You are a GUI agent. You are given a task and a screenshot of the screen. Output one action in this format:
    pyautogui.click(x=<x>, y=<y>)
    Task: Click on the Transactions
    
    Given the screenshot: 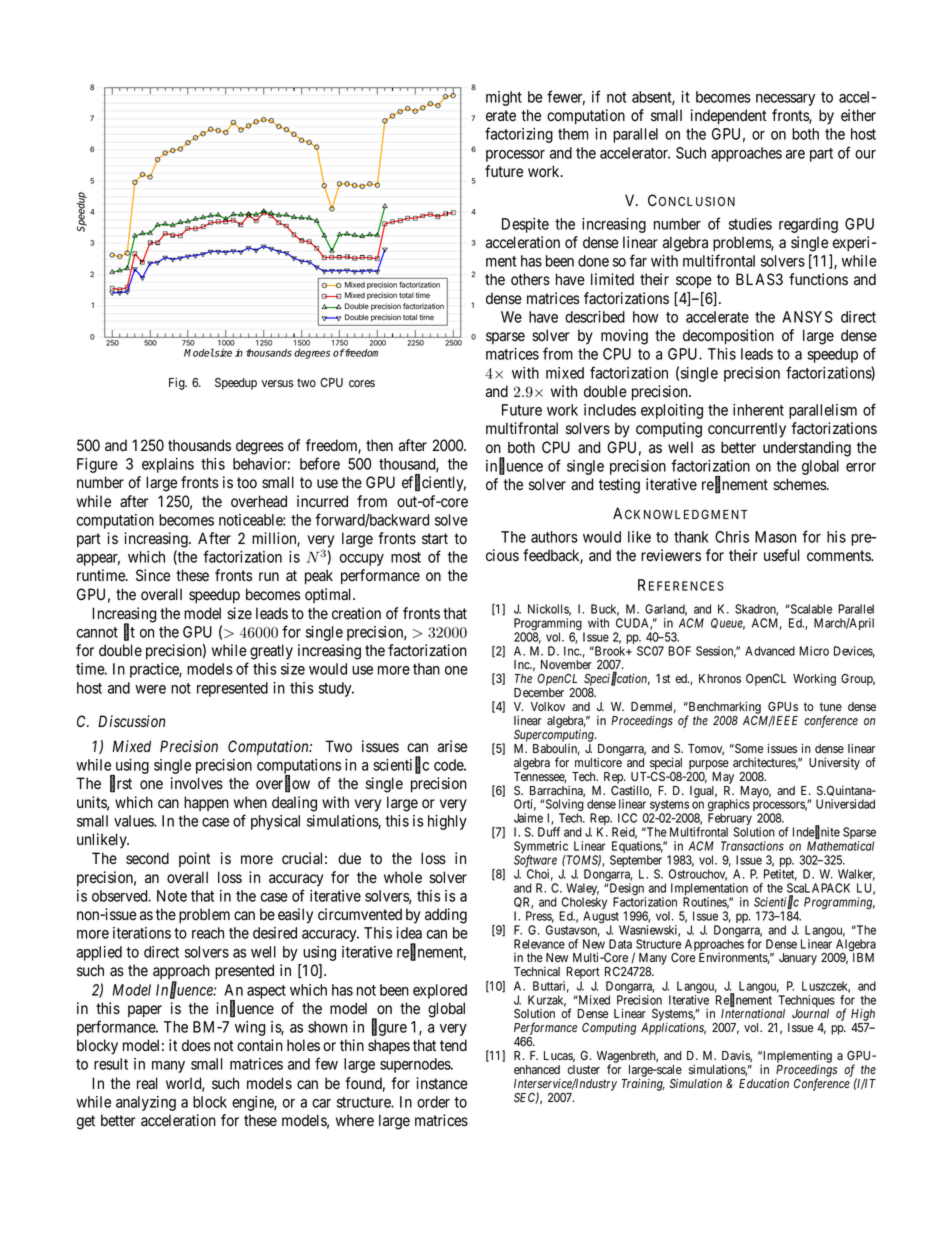 What is the action you would take?
    pyautogui.click(x=752, y=846)
